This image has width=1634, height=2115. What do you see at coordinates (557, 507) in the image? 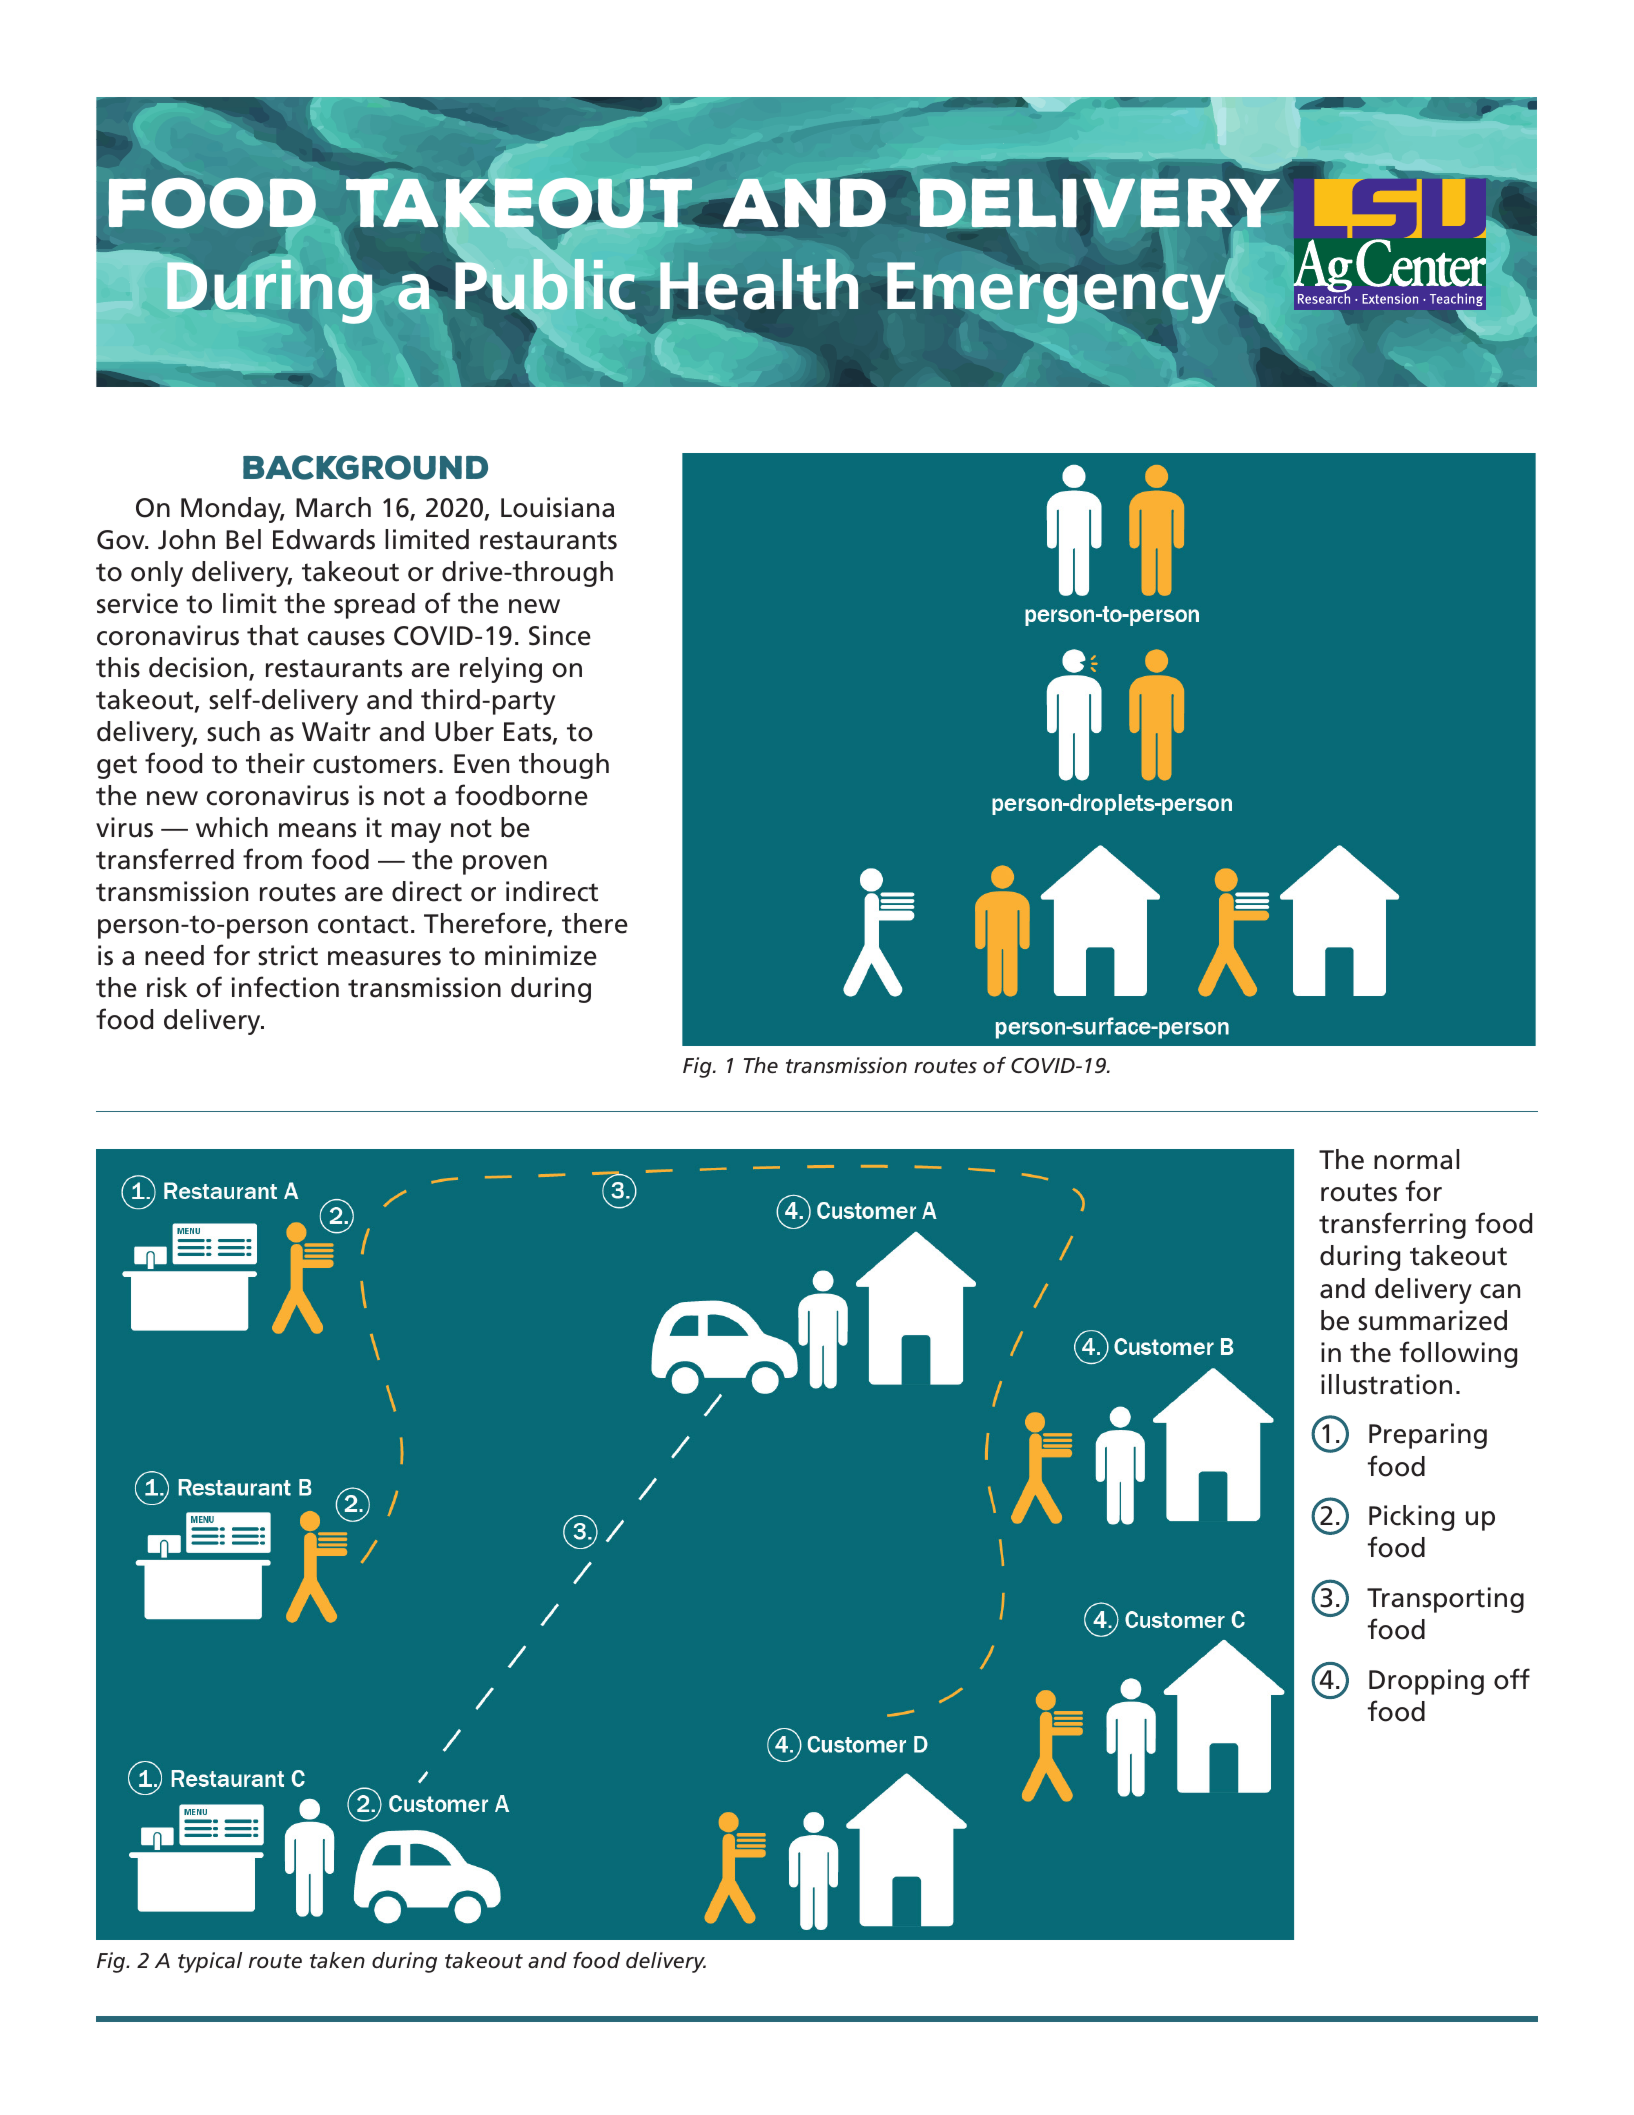
I see `Louisiana` at bounding box center [557, 507].
